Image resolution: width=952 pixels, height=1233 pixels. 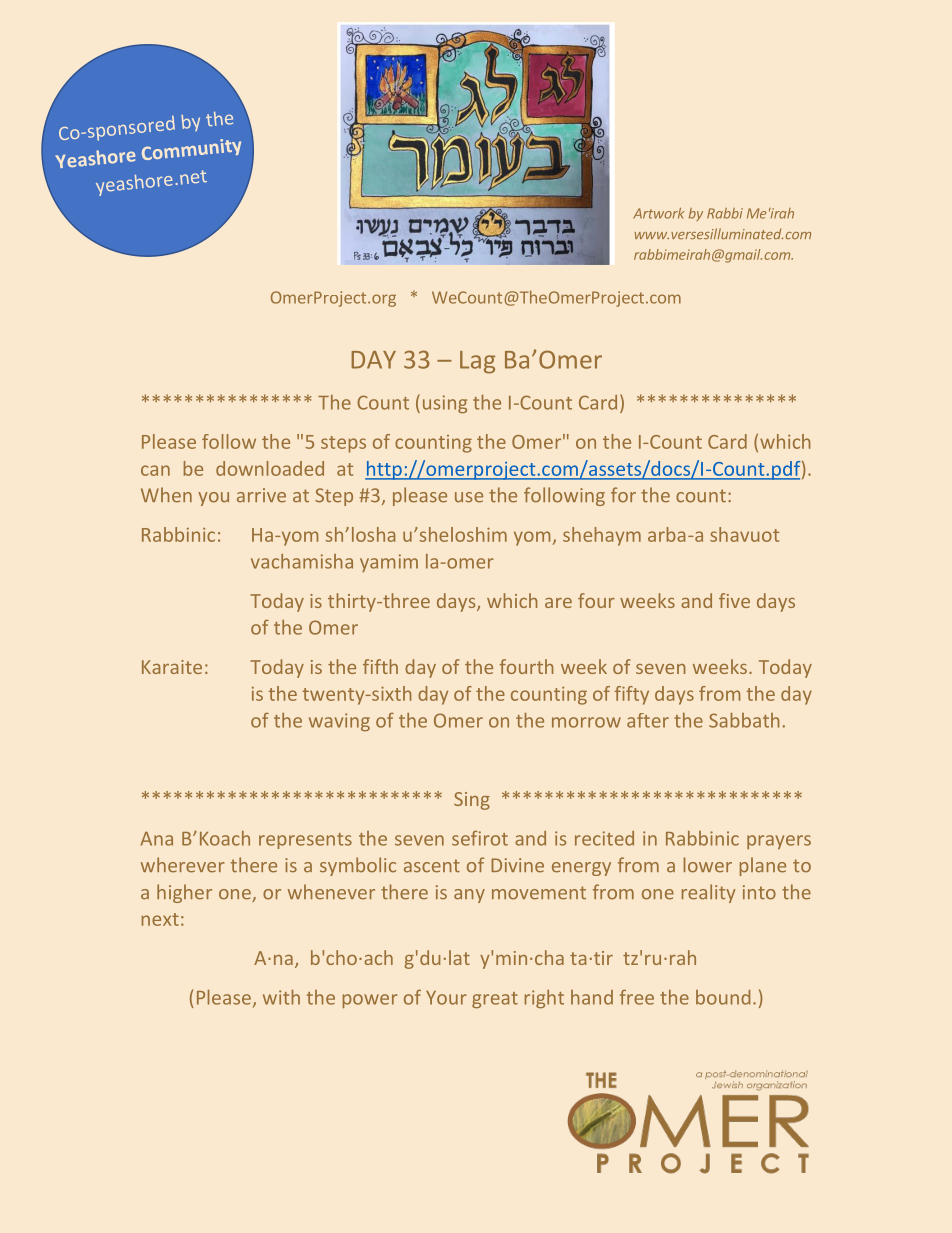 What do you see at coordinates (270, 468) in the image?
I see `downloaded` at bounding box center [270, 468].
